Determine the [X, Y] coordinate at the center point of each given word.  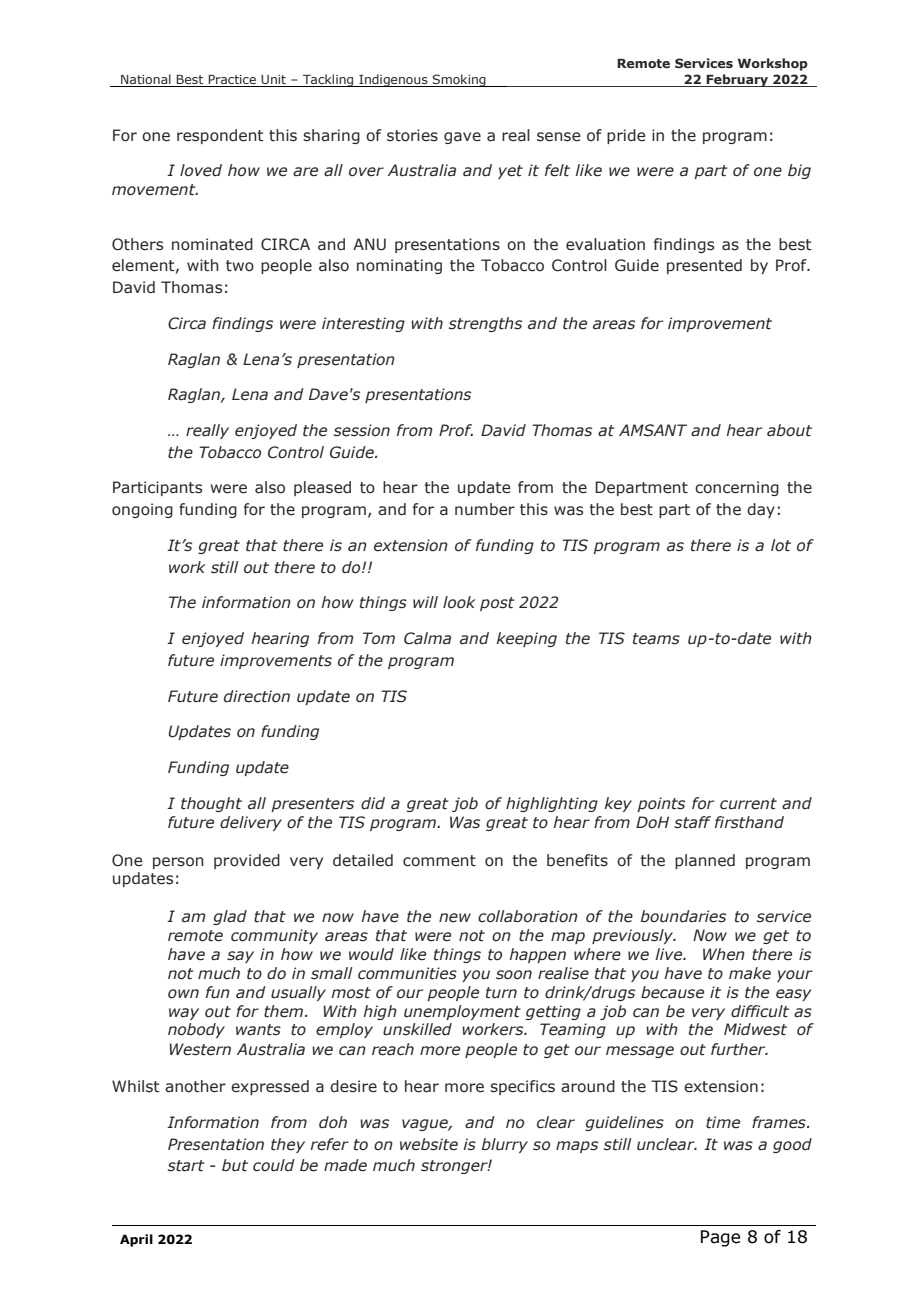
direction [257, 696]
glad [230, 917]
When [724, 954]
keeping [527, 639]
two [240, 266]
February [737, 80]
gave [462, 138]
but [235, 1165]
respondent [220, 136]
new [455, 918]
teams [656, 639]
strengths [485, 324]
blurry [504, 1145]
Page [720, 1238]
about [789, 430]
